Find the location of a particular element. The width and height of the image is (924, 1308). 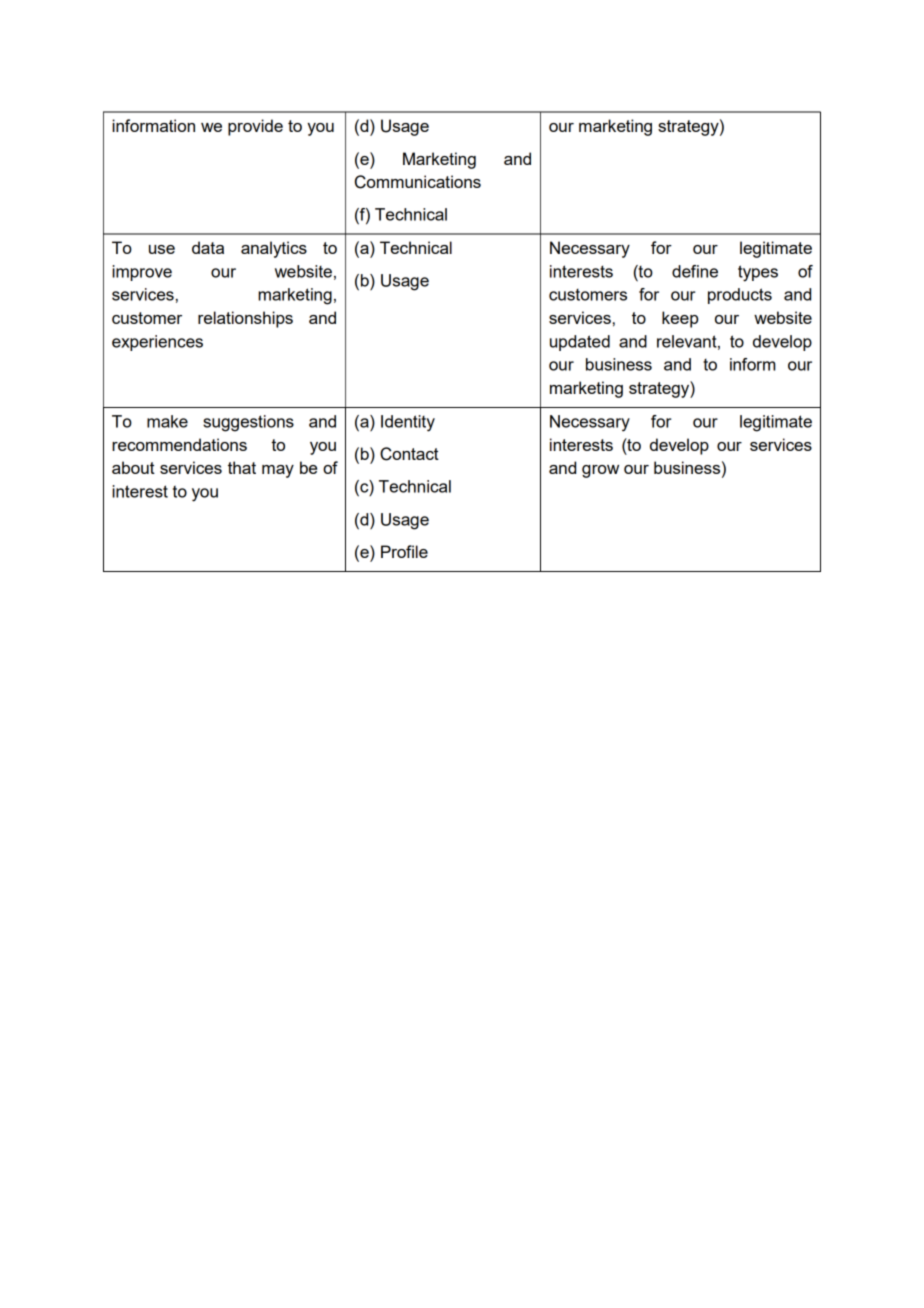

provide is located at coordinates (255, 127).
